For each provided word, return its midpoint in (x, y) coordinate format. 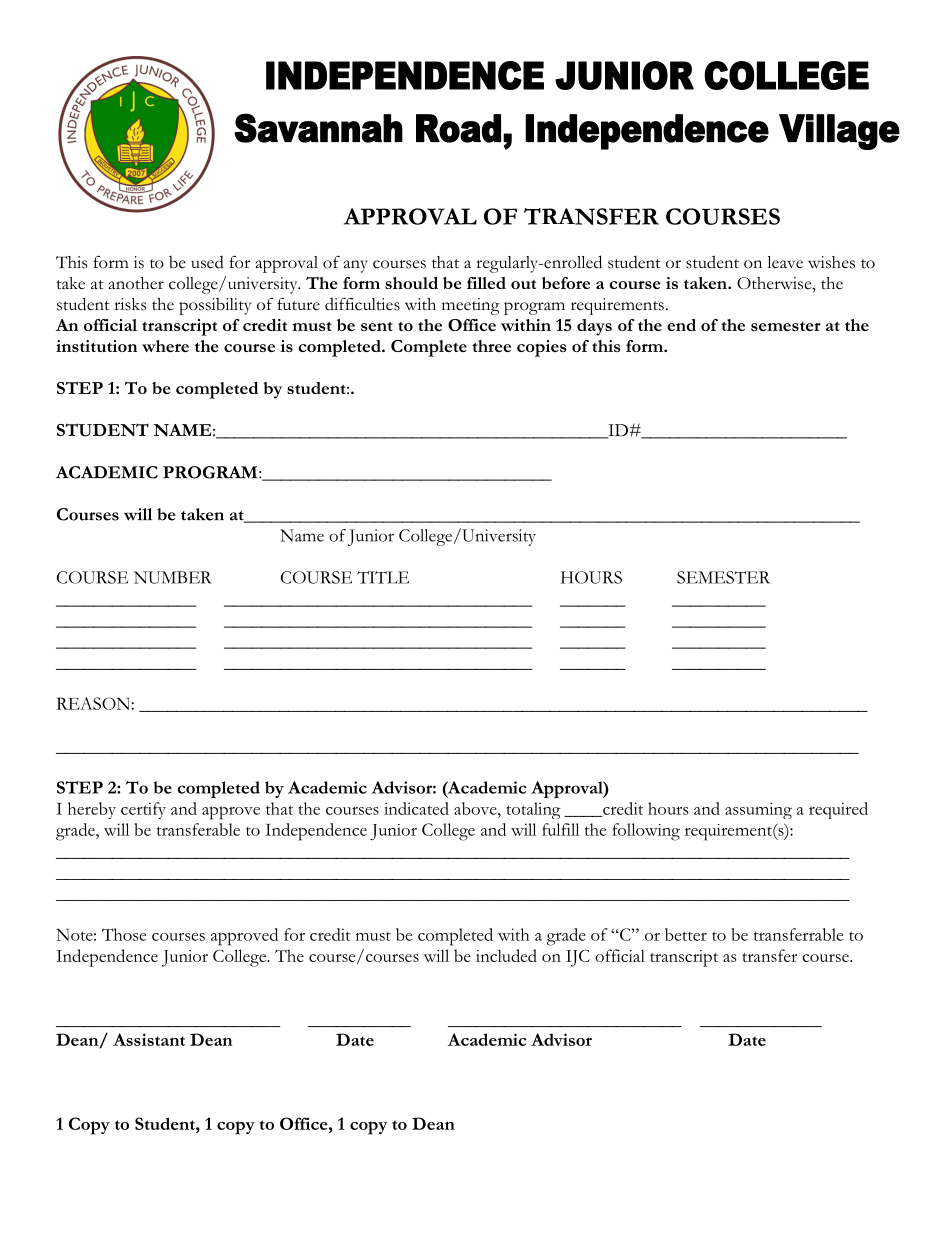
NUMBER (173, 577)
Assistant (149, 1039)
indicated (416, 808)
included (506, 955)
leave (785, 262)
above (476, 808)
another (136, 283)
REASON (92, 703)
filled (486, 283)
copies (542, 348)
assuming (758, 810)
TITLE (383, 577)
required (838, 810)
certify (143, 810)
